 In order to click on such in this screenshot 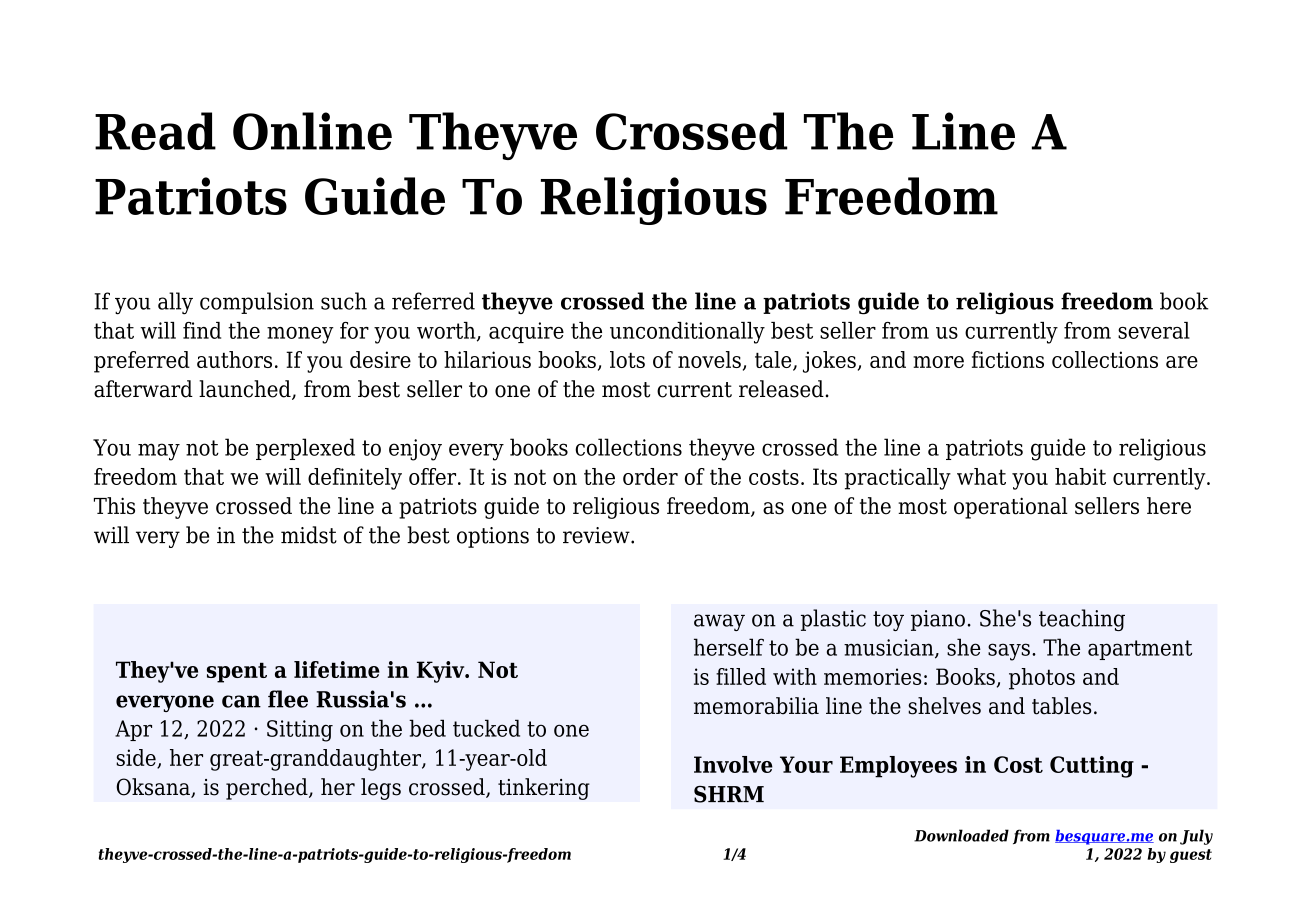, I will do `click(344, 301)`.
